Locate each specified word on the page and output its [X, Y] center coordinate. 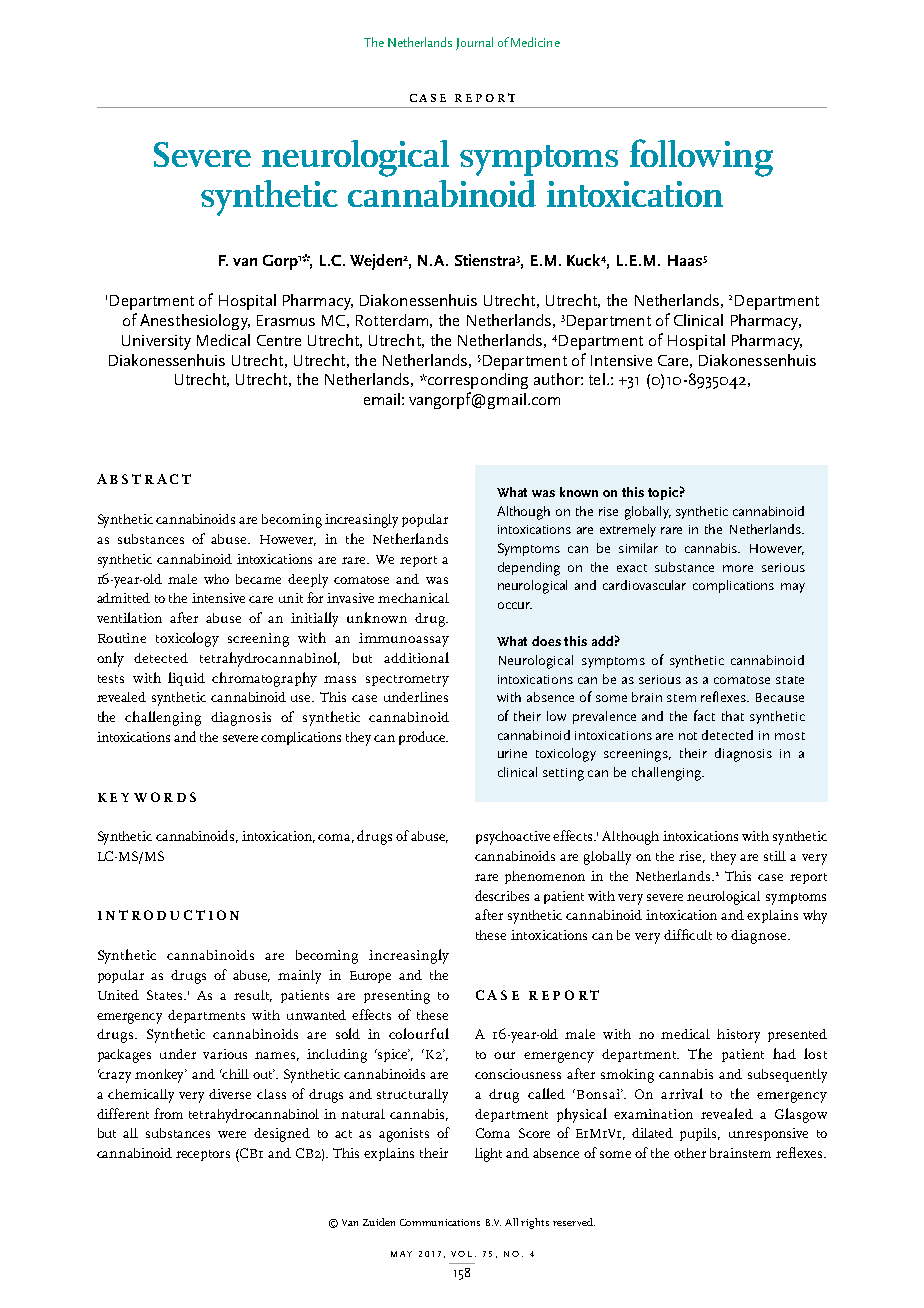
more [738, 568]
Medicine [535, 42]
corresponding [476, 381]
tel [597, 379]
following [701, 158]
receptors [203, 1155]
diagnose [760, 937]
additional [416, 657]
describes [502, 895]
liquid [186, 679]
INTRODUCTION [168, 915]
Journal [474, 43]
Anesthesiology [195, 322]
